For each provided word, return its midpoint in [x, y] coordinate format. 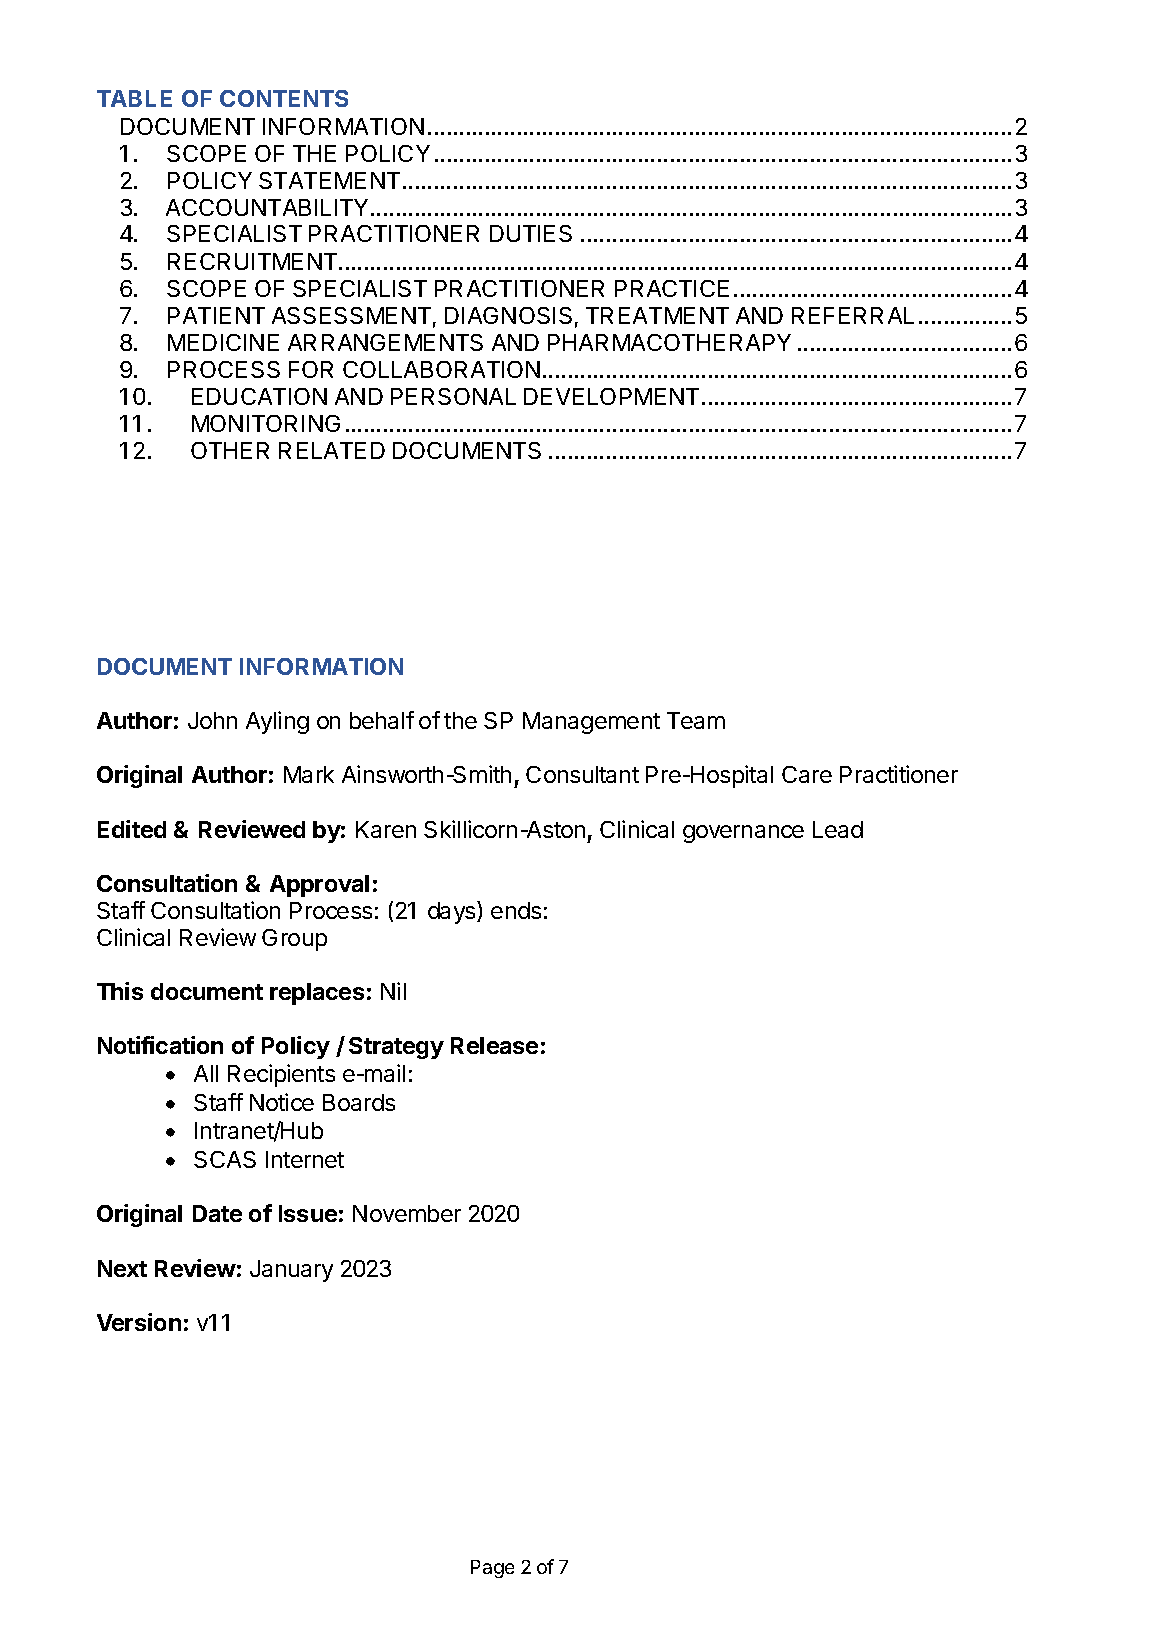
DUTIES [531, 233]
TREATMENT [657, 315]
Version [139, 1322]
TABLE [134, 98]
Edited [132, 829]
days [453, 912]
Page [492, 1569]
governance [743, 834]
